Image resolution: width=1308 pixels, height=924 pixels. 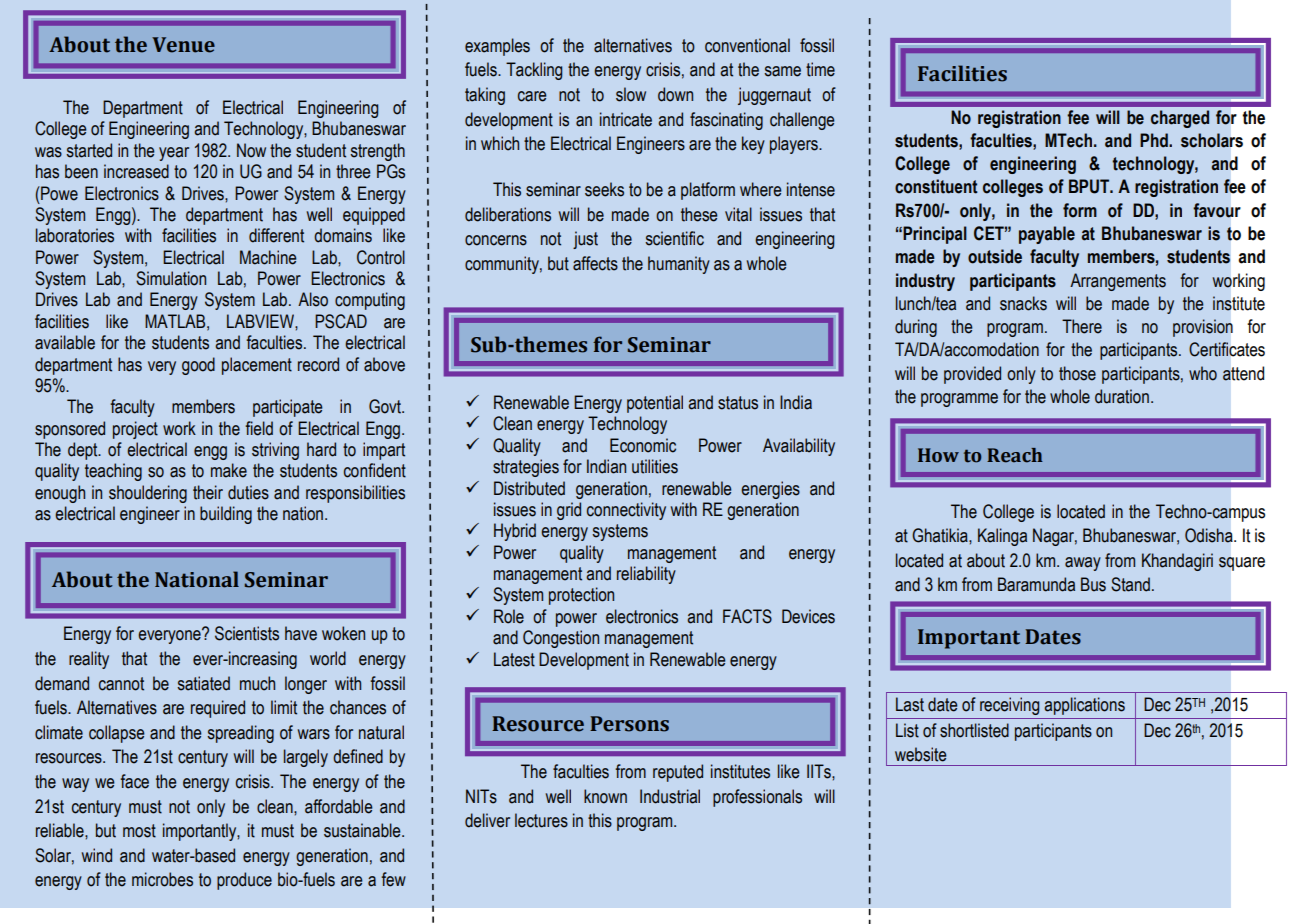 What do you see at coordinates (541, 820) in the page?
I see `lectures` at bounding box center [541, 820].
